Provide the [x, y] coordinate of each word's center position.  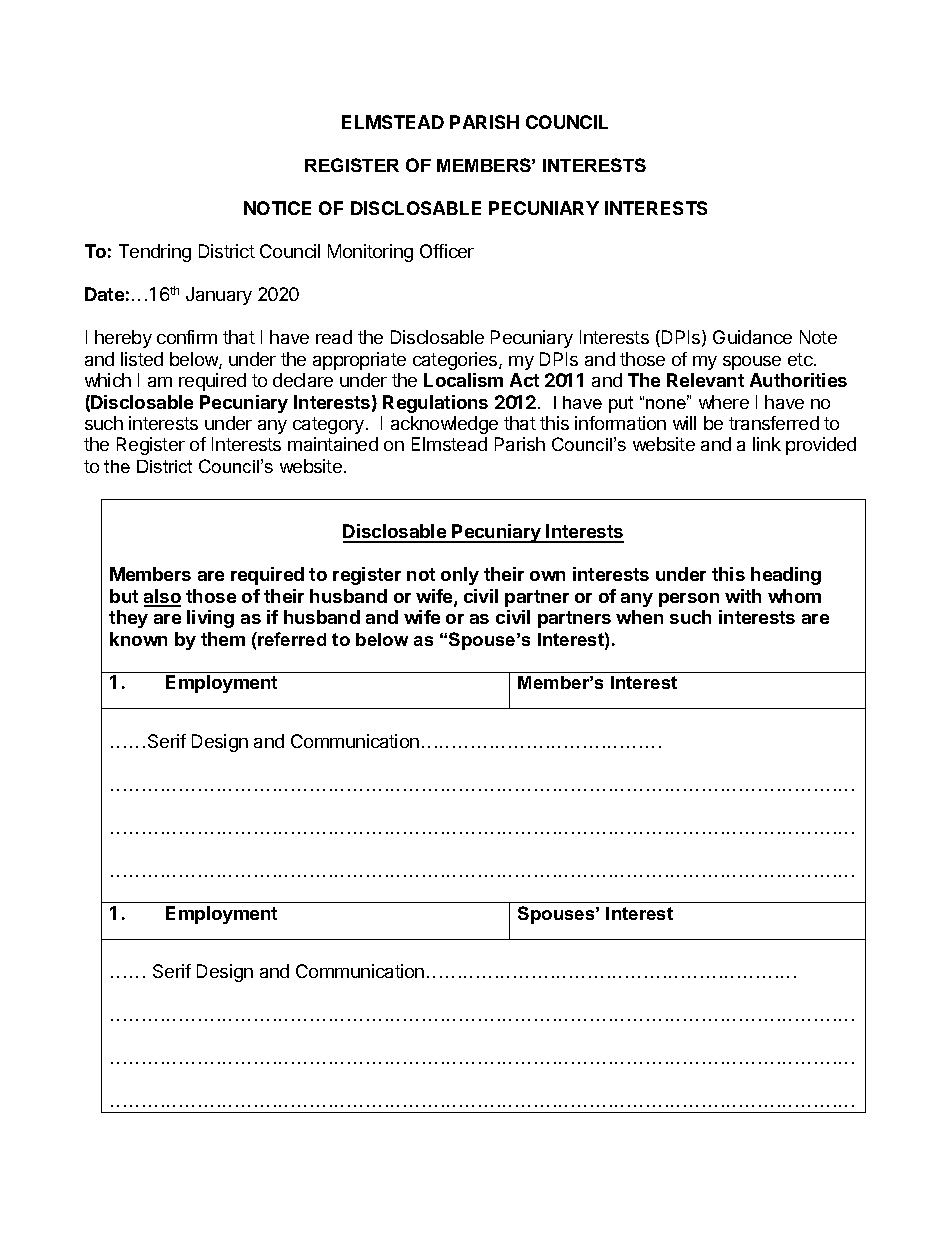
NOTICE [277, 208]
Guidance [752, 337]
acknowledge [444, 425]
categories [456, 361]
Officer [447, 251]
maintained [333, 444]
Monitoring [370, 253]
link [767, 444]
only [460, 576]
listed [142, 359]
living [210, 619]
